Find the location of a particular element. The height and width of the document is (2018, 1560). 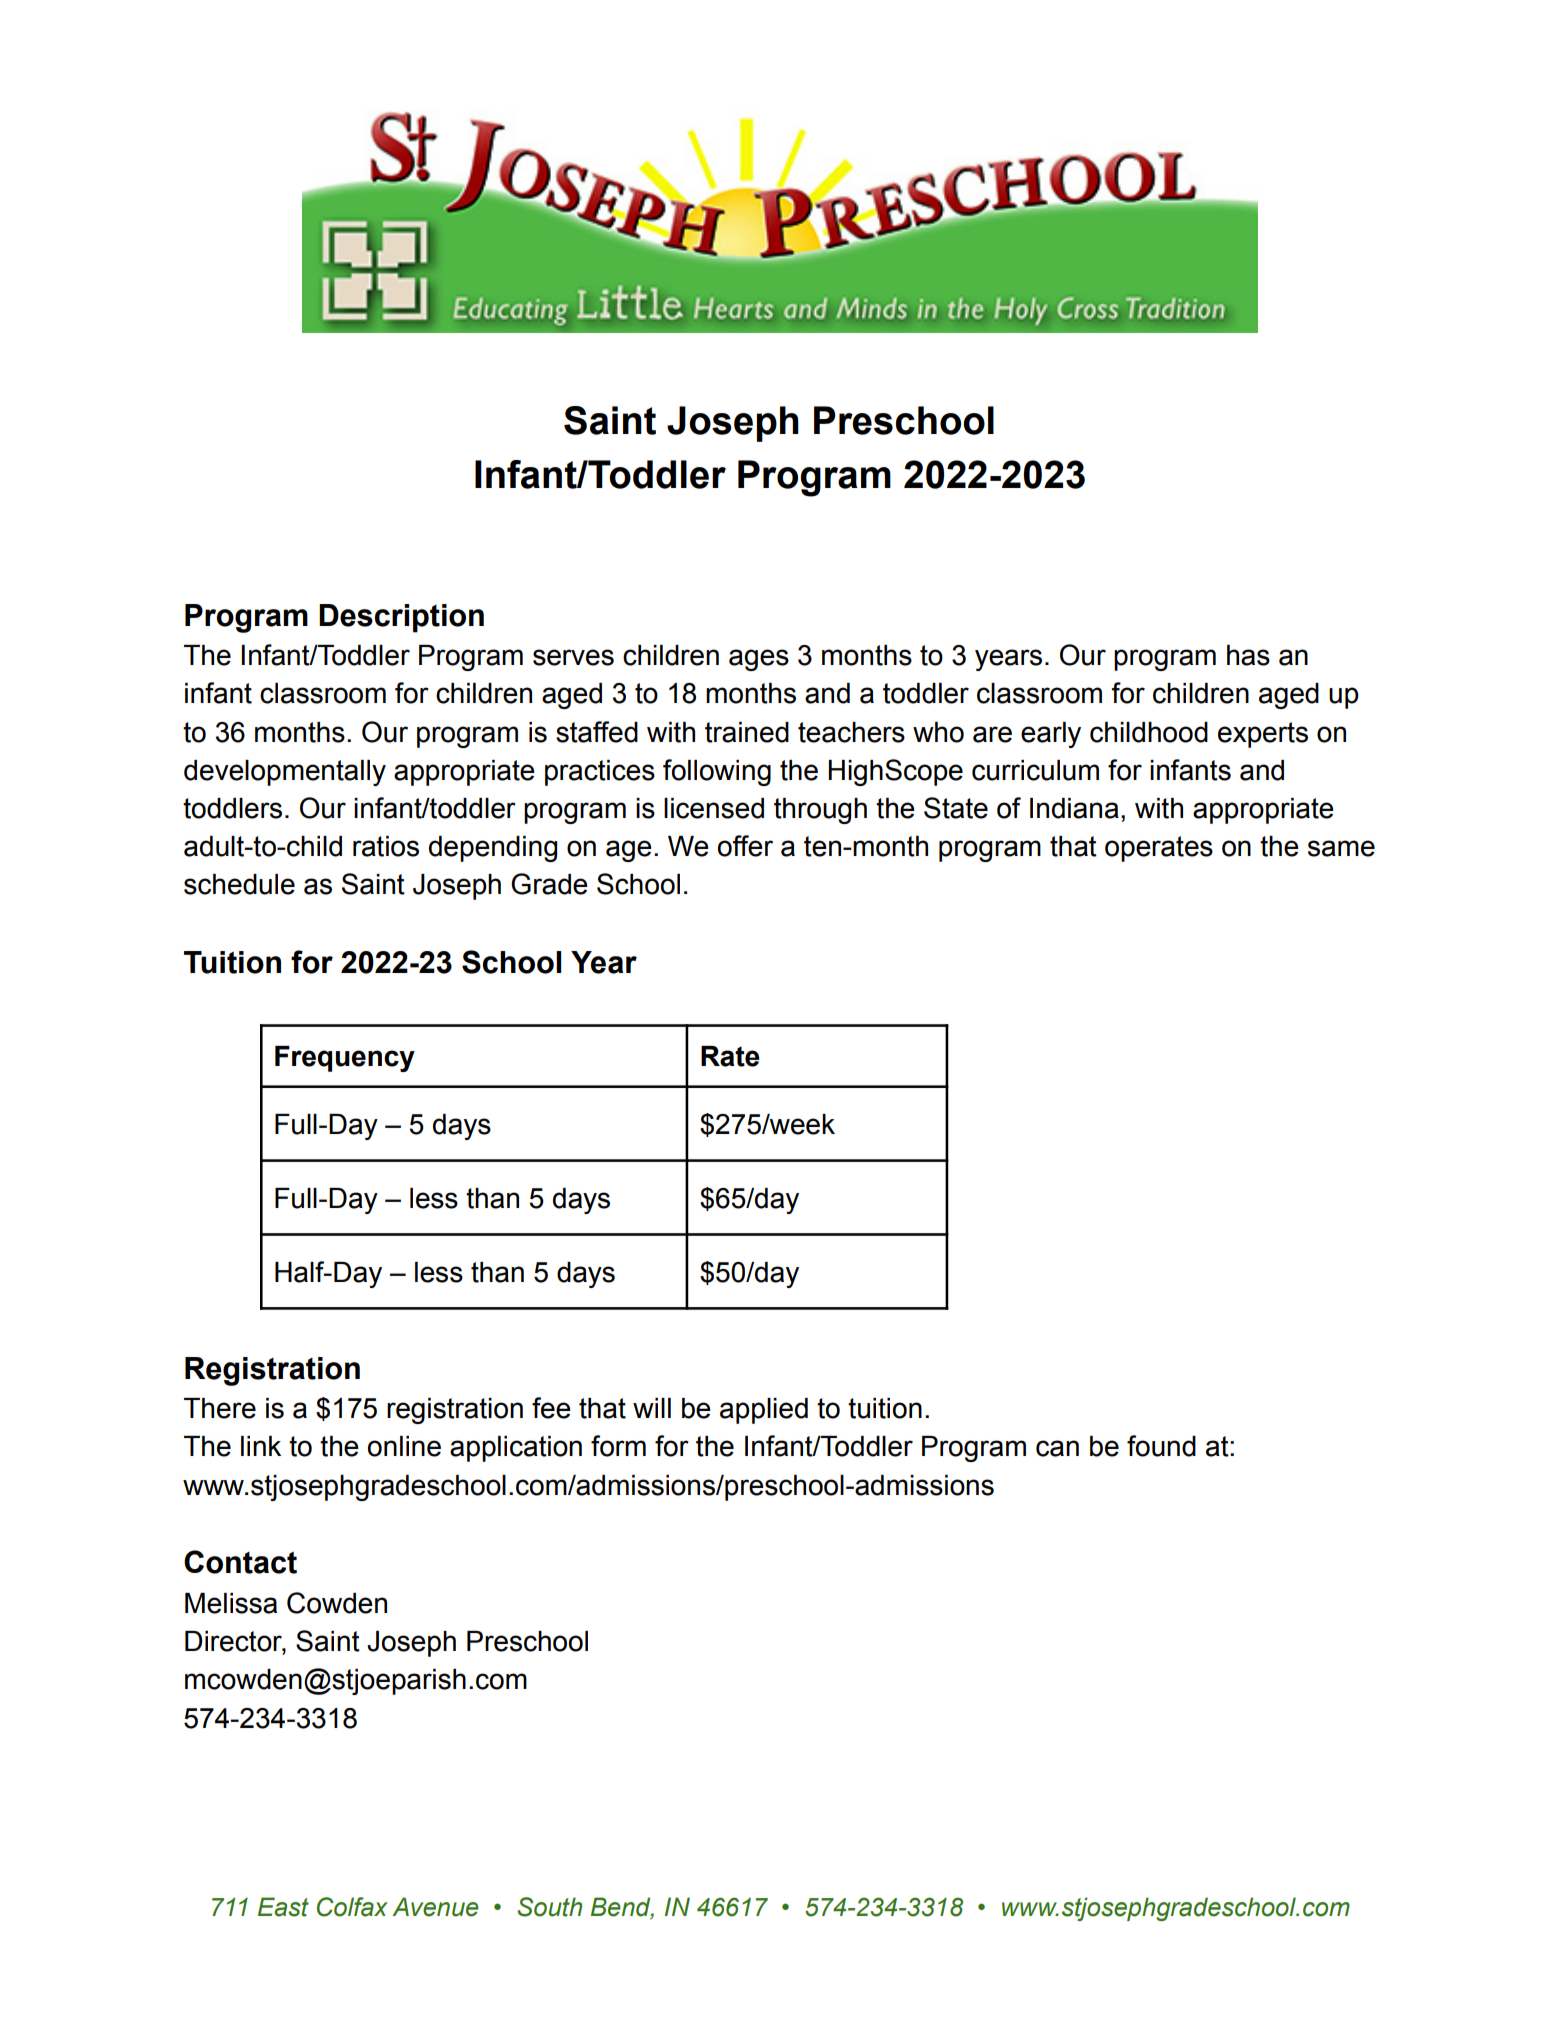

Description is located at coordinates (401, 618).
